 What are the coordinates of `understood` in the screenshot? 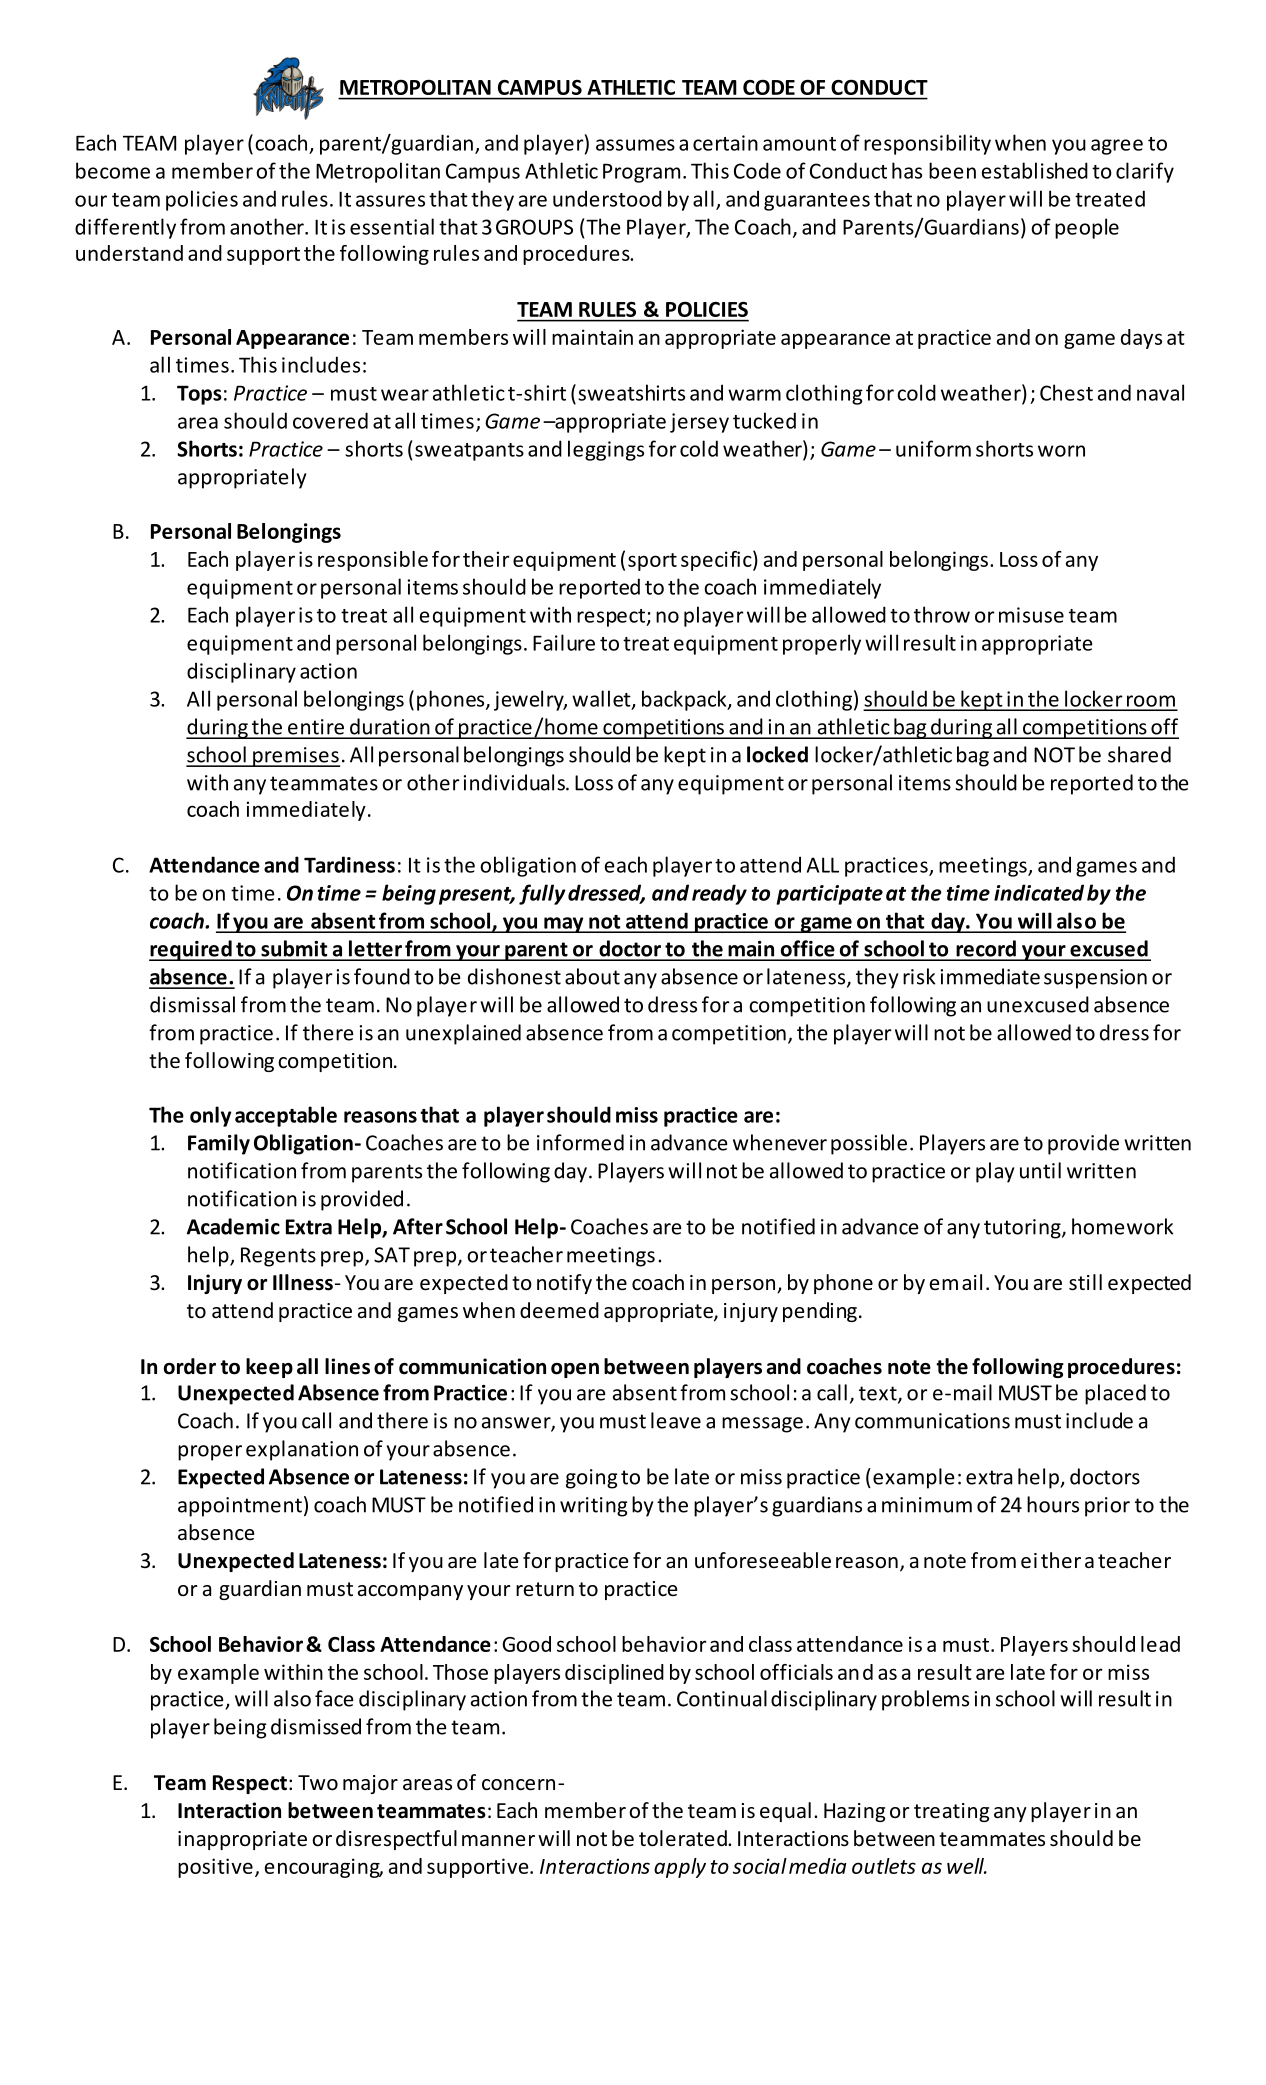 It's located at (607, 198).
